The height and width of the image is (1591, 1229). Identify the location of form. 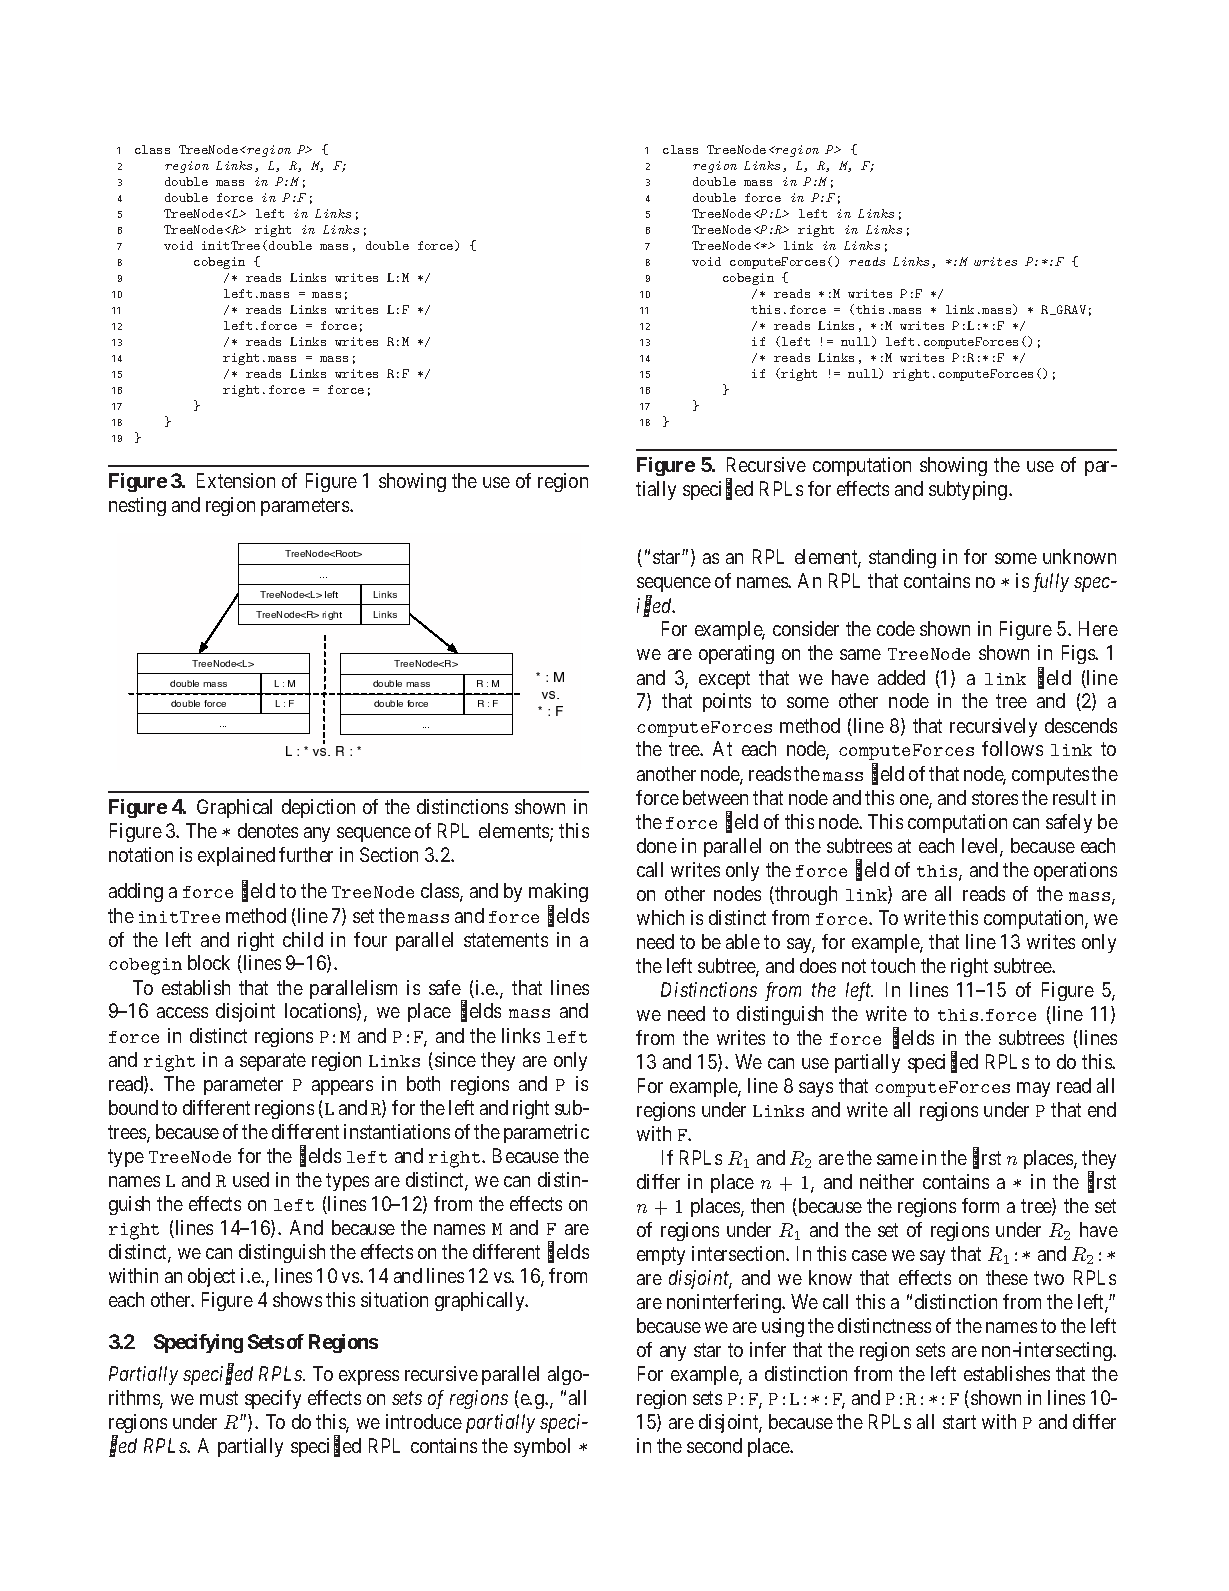
(980, 1205).
